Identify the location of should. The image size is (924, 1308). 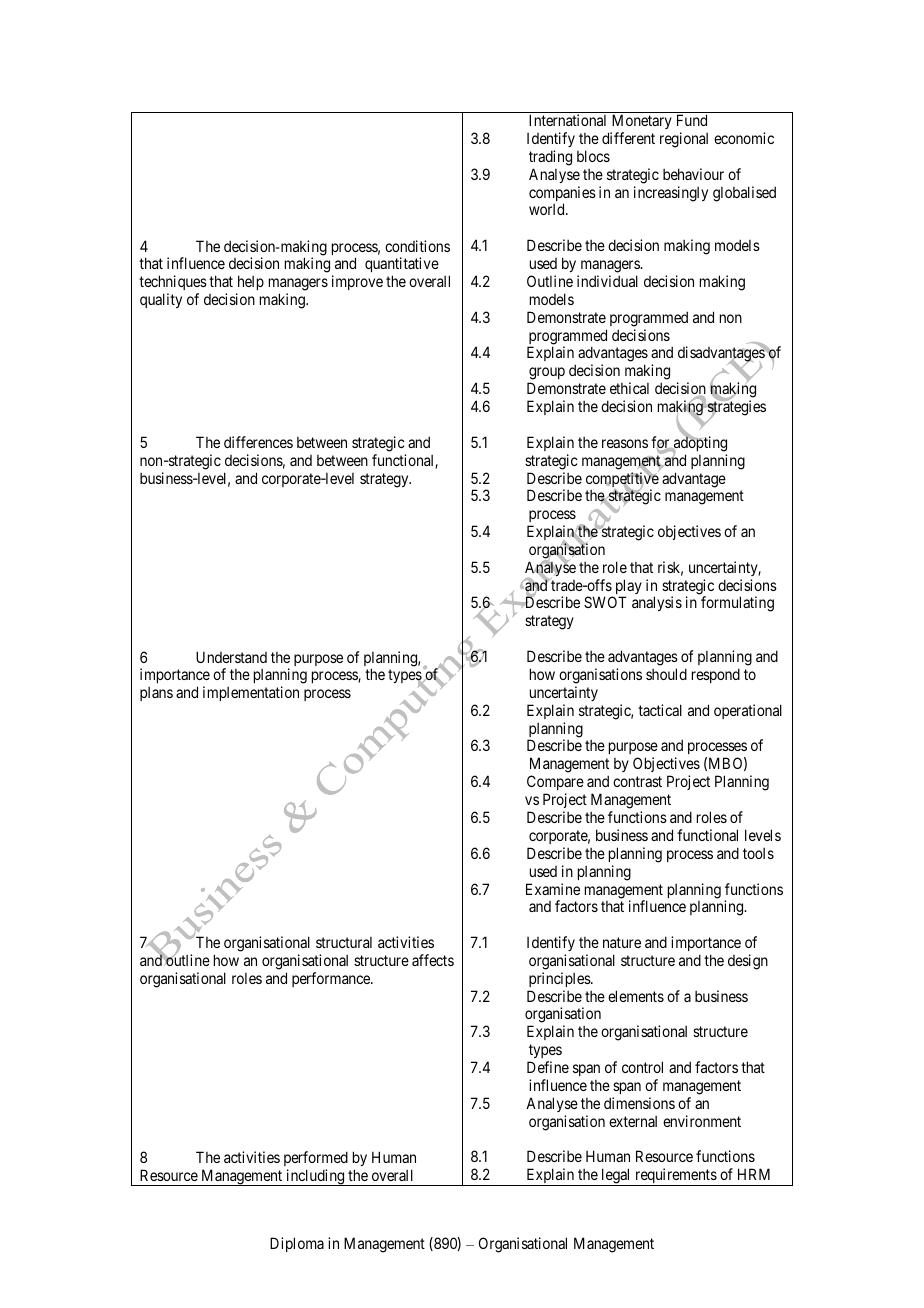
(666, 674).
